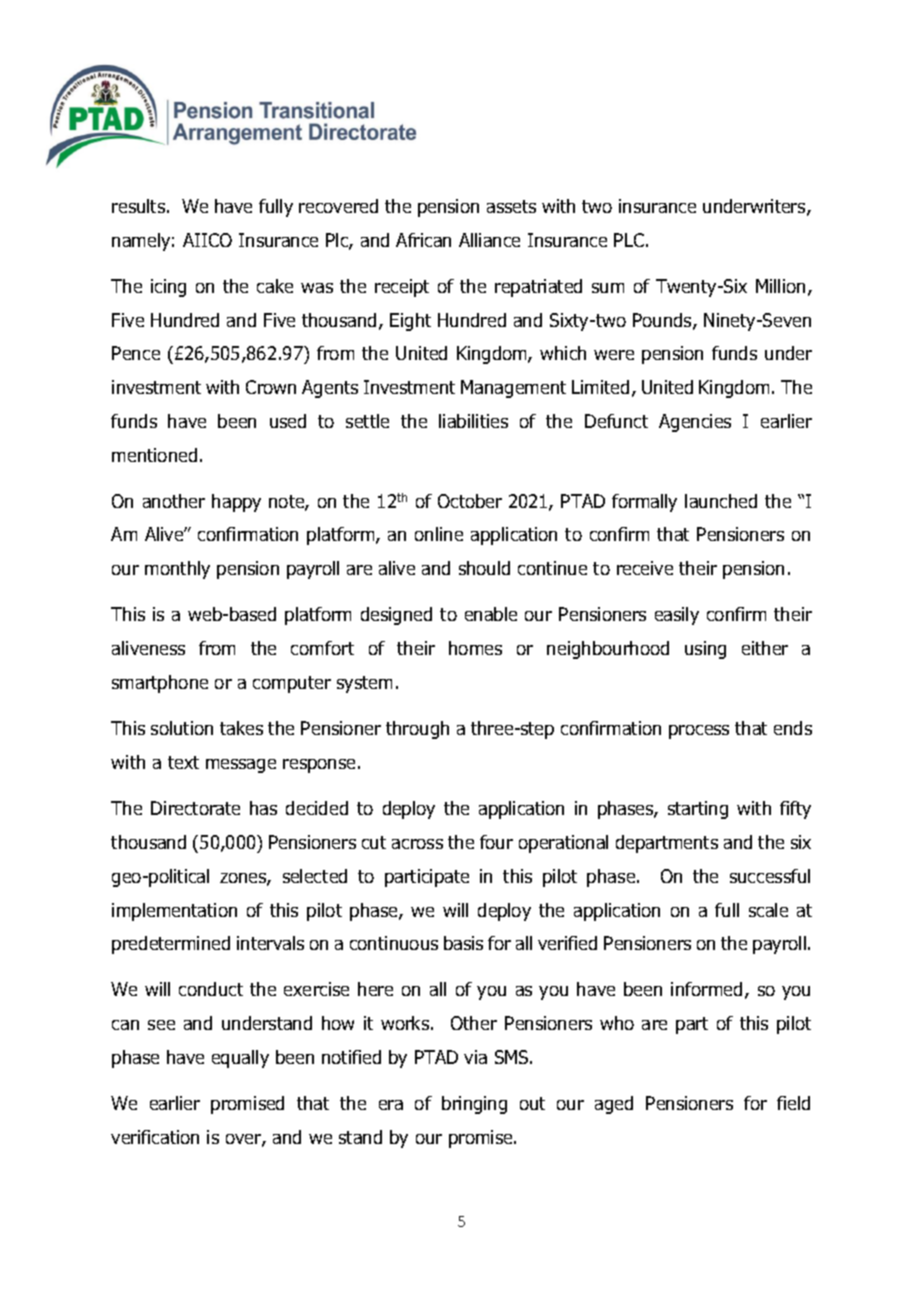 The height and width of the page is (1308, 924). I want to click on basis, so click(463, 943).
